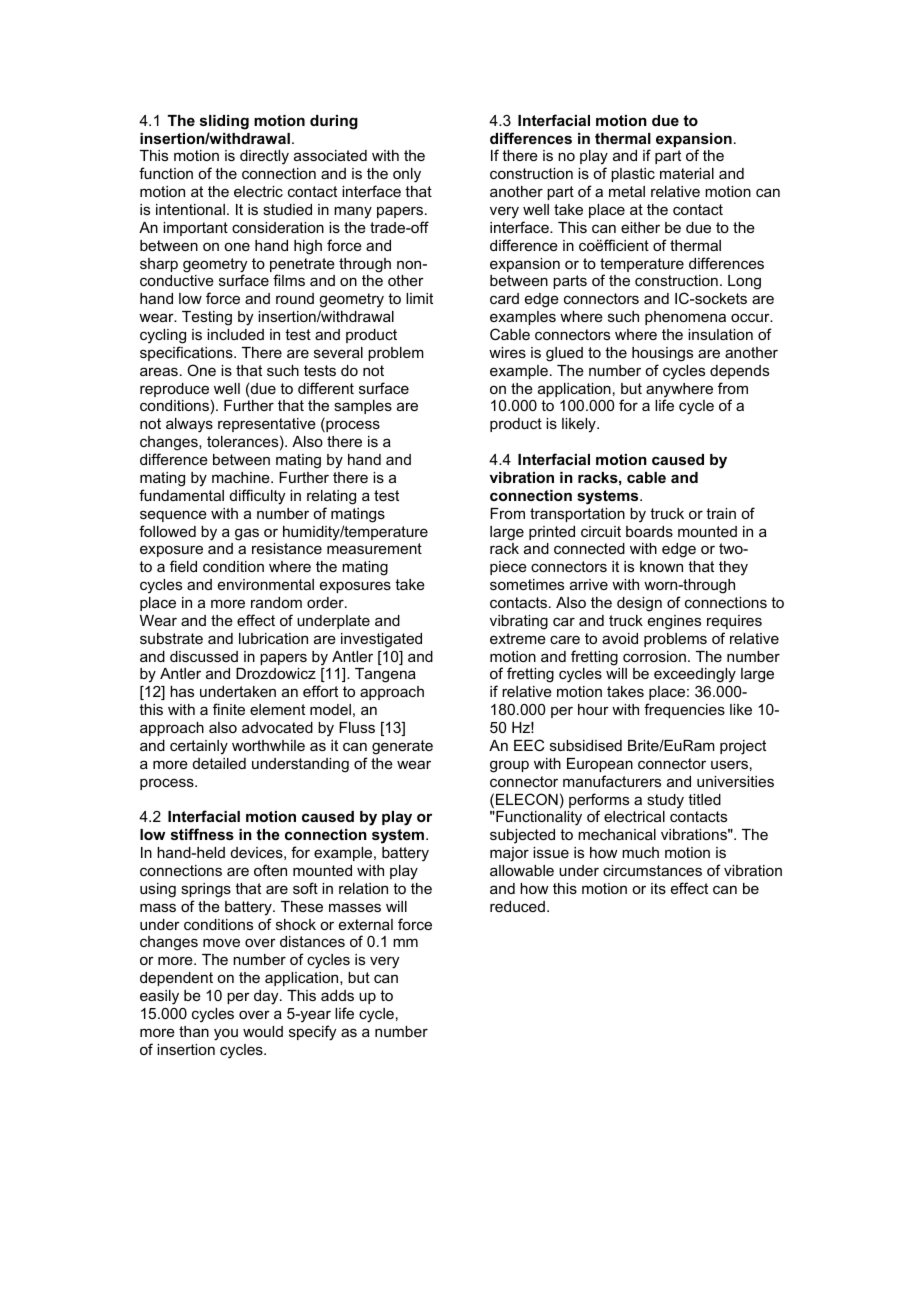 The width and height of the screenshot is (924, 1308). I want to click on known, so click(661, 566).
